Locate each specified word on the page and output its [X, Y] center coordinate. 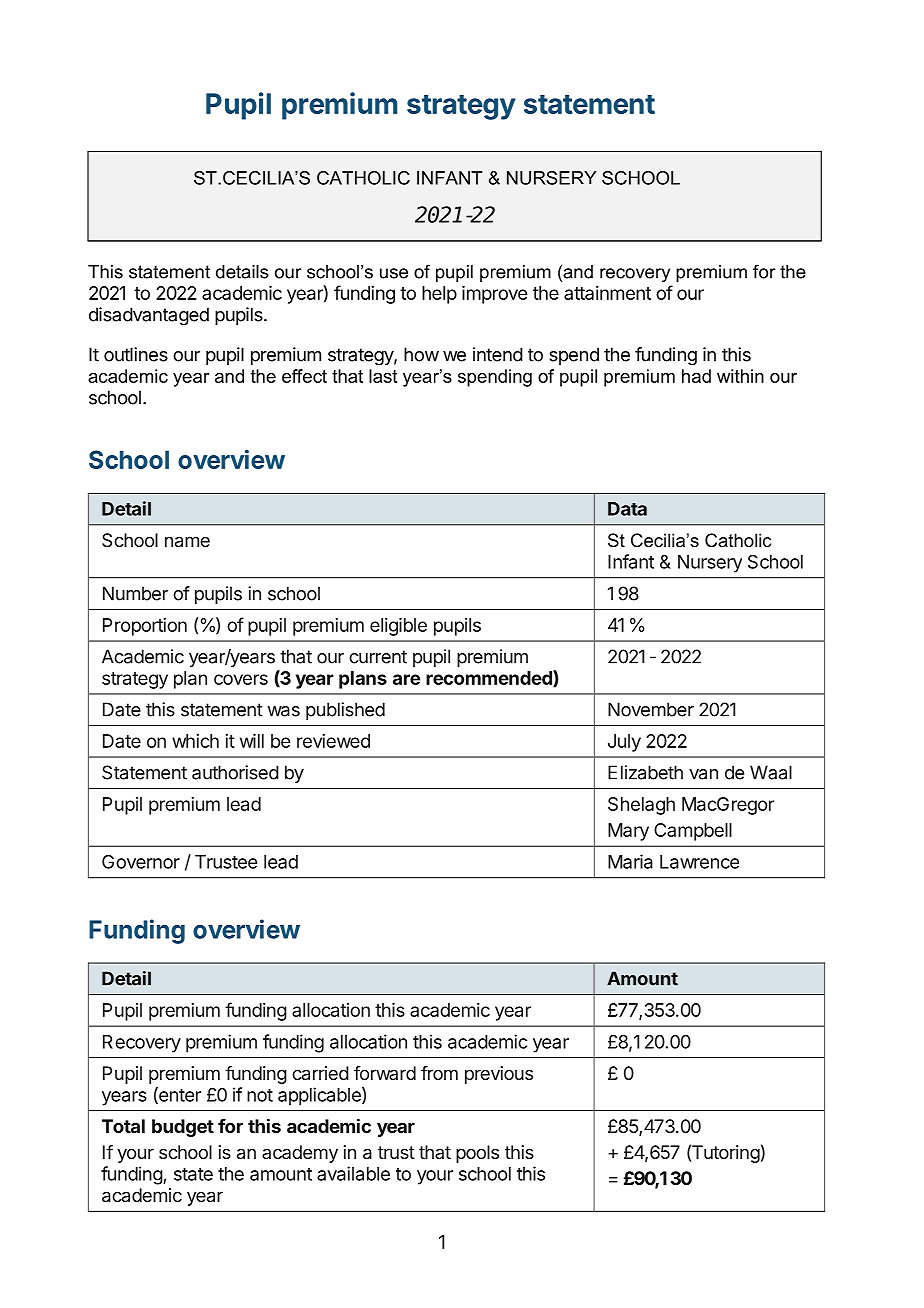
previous [499, 1075]
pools [477, 1154]
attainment [607, 293]
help [439, 295]
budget [183, 1128]
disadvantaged [149, 316]
